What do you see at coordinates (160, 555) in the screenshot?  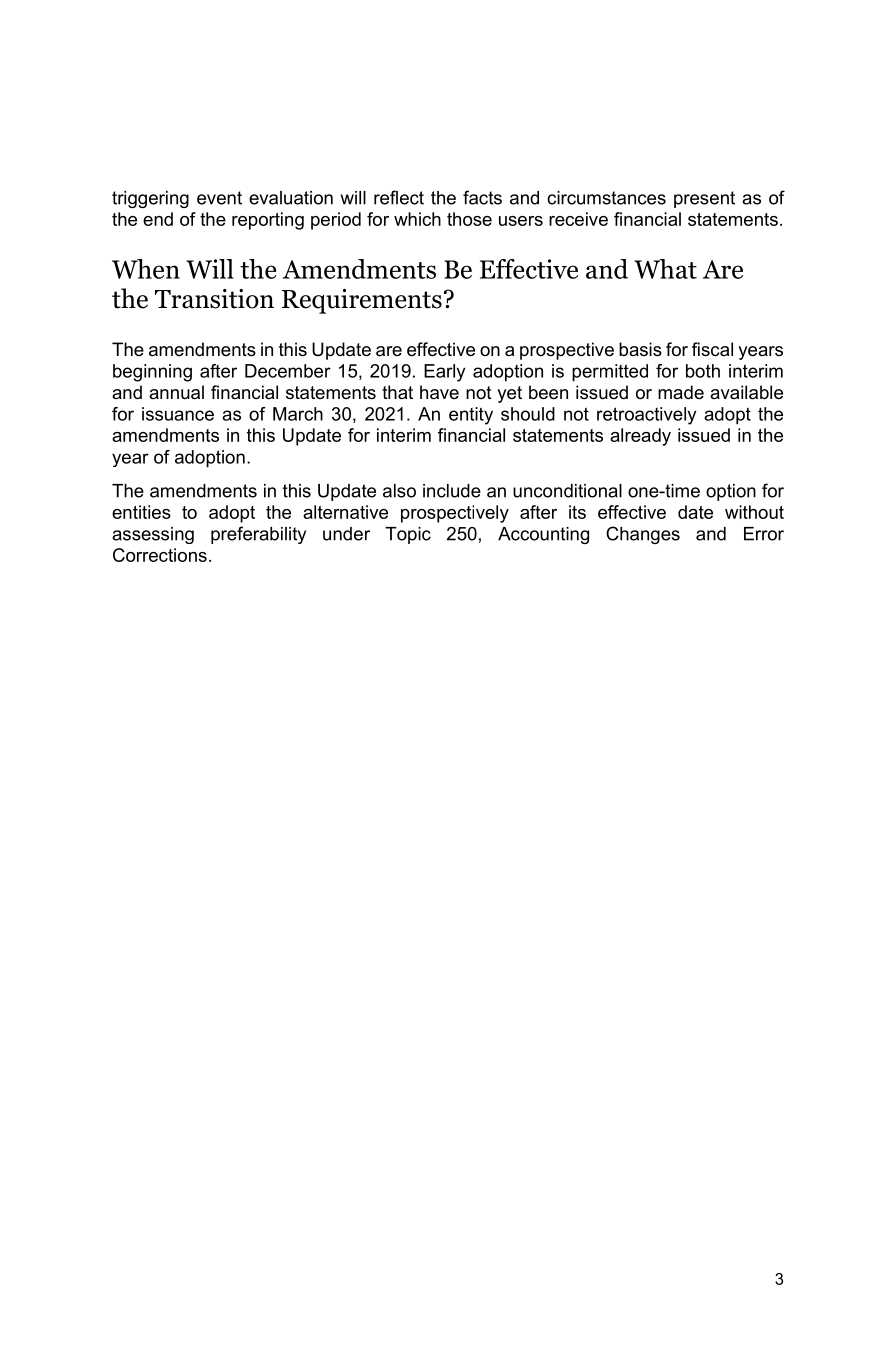 I see `Corrections` at bounding box center [160, 555].
